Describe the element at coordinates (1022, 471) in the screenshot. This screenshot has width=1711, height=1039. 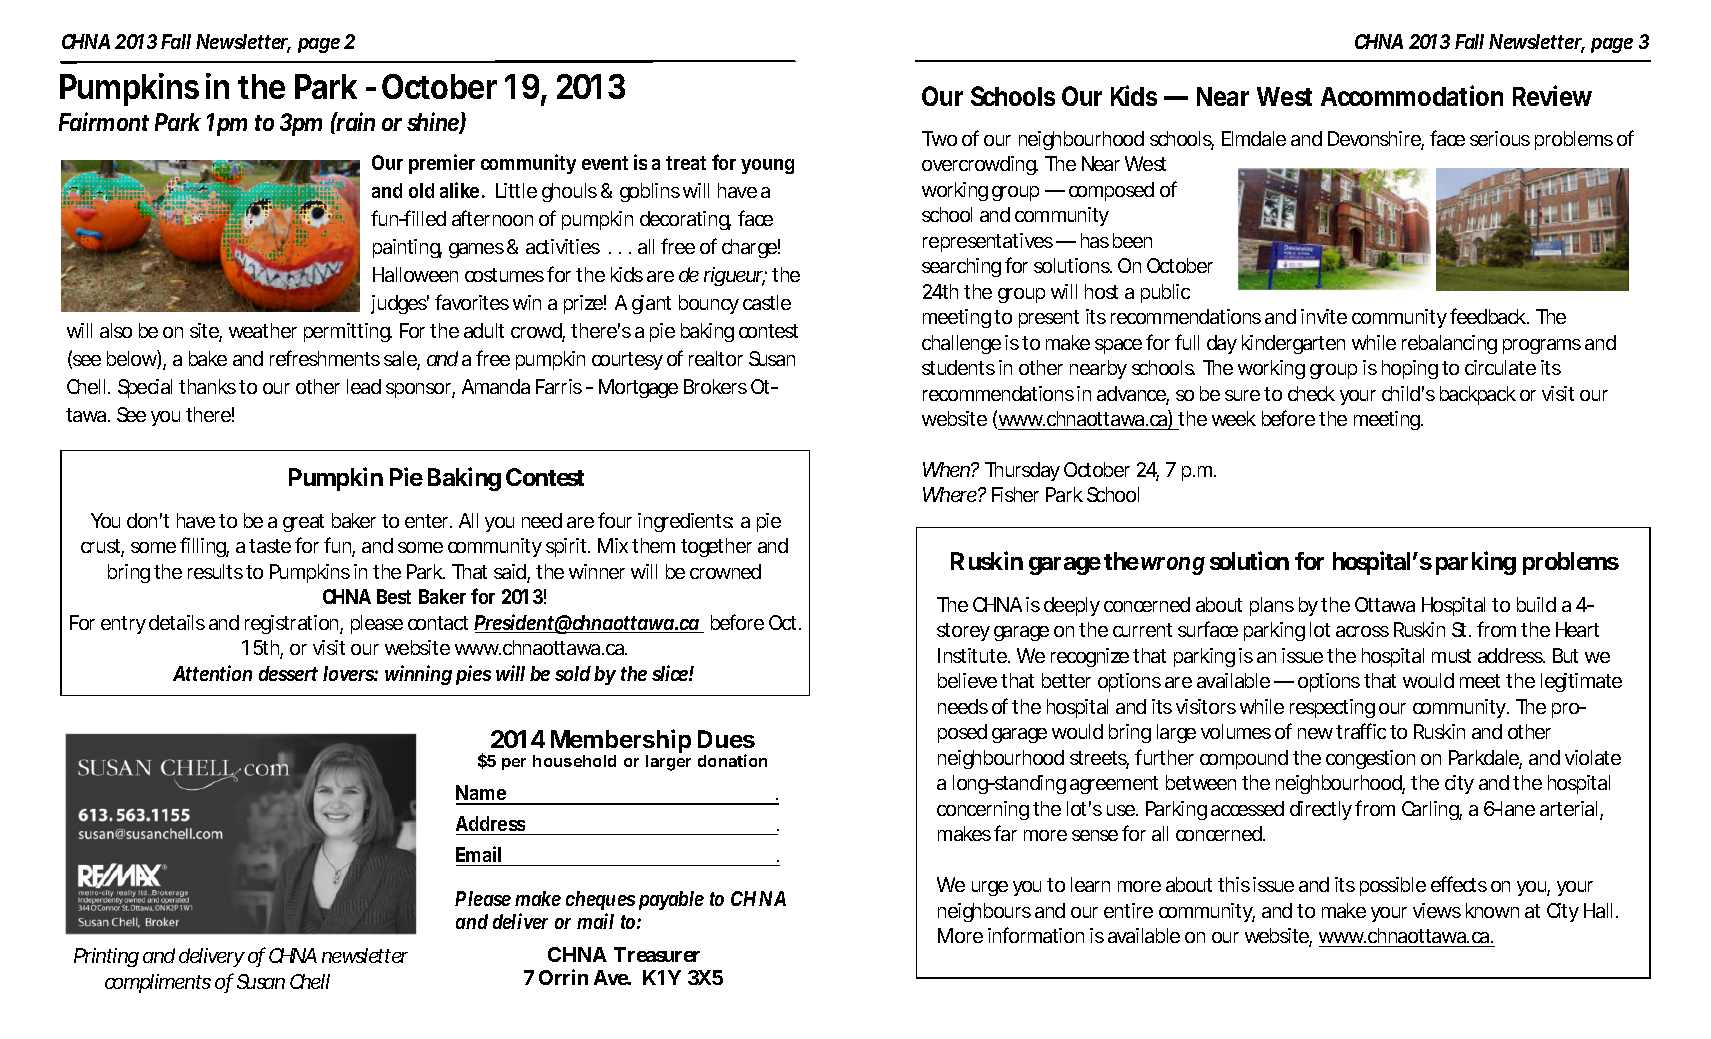
I see `Thursday` at that location.
